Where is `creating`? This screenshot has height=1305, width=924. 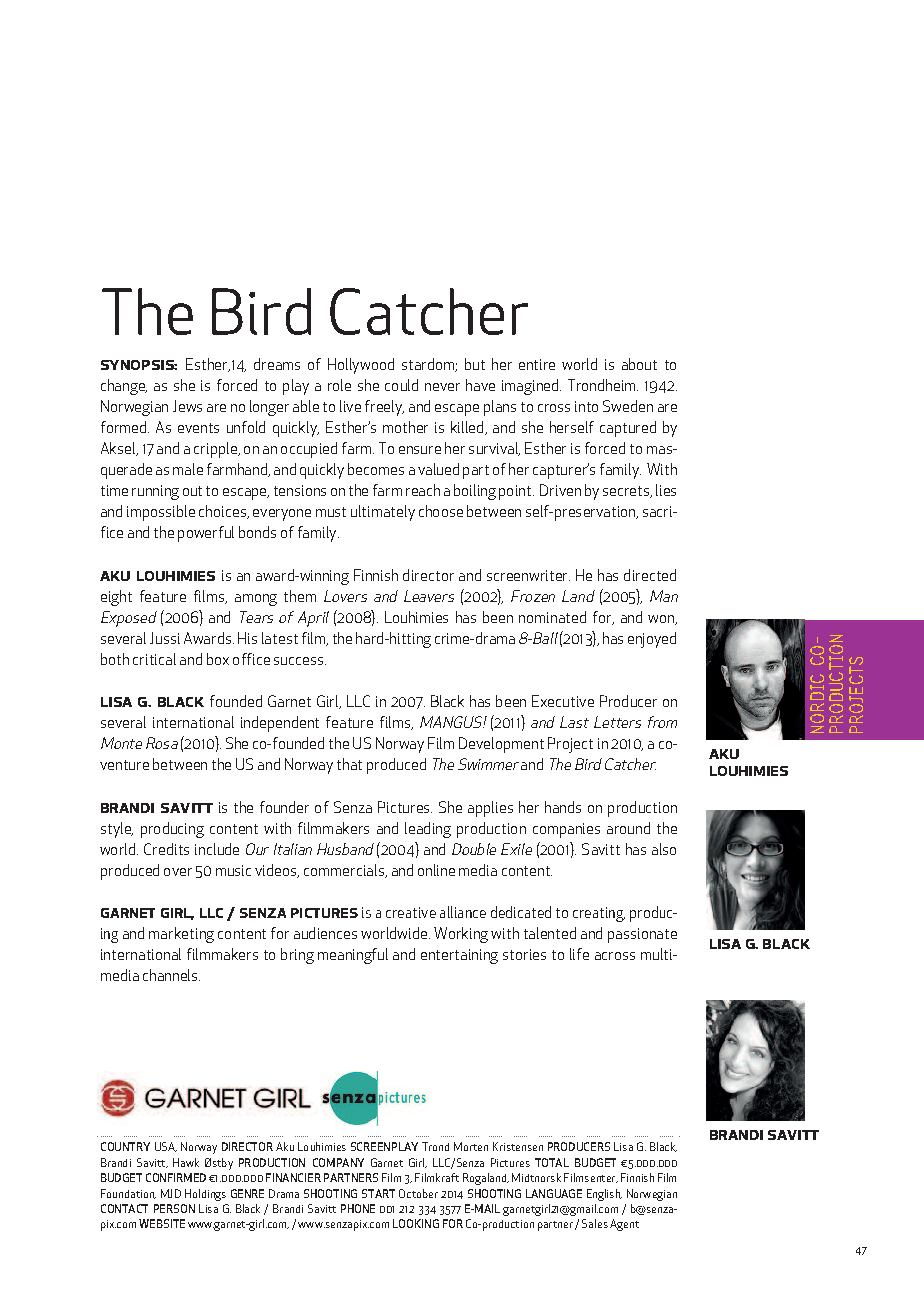 creating is located at coordinates (599, 914).
